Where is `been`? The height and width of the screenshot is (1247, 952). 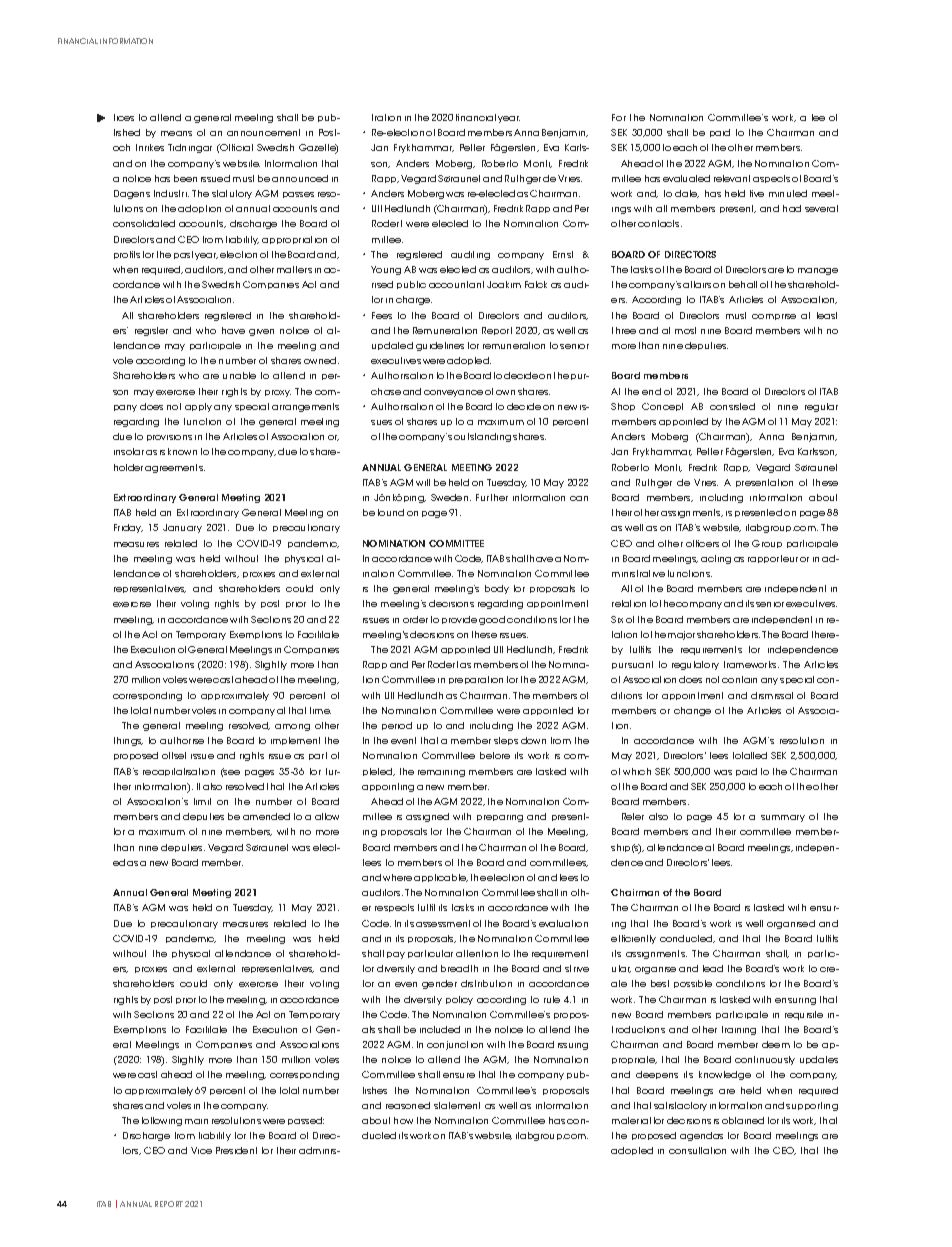 been is located at coordinates (185, 178).
